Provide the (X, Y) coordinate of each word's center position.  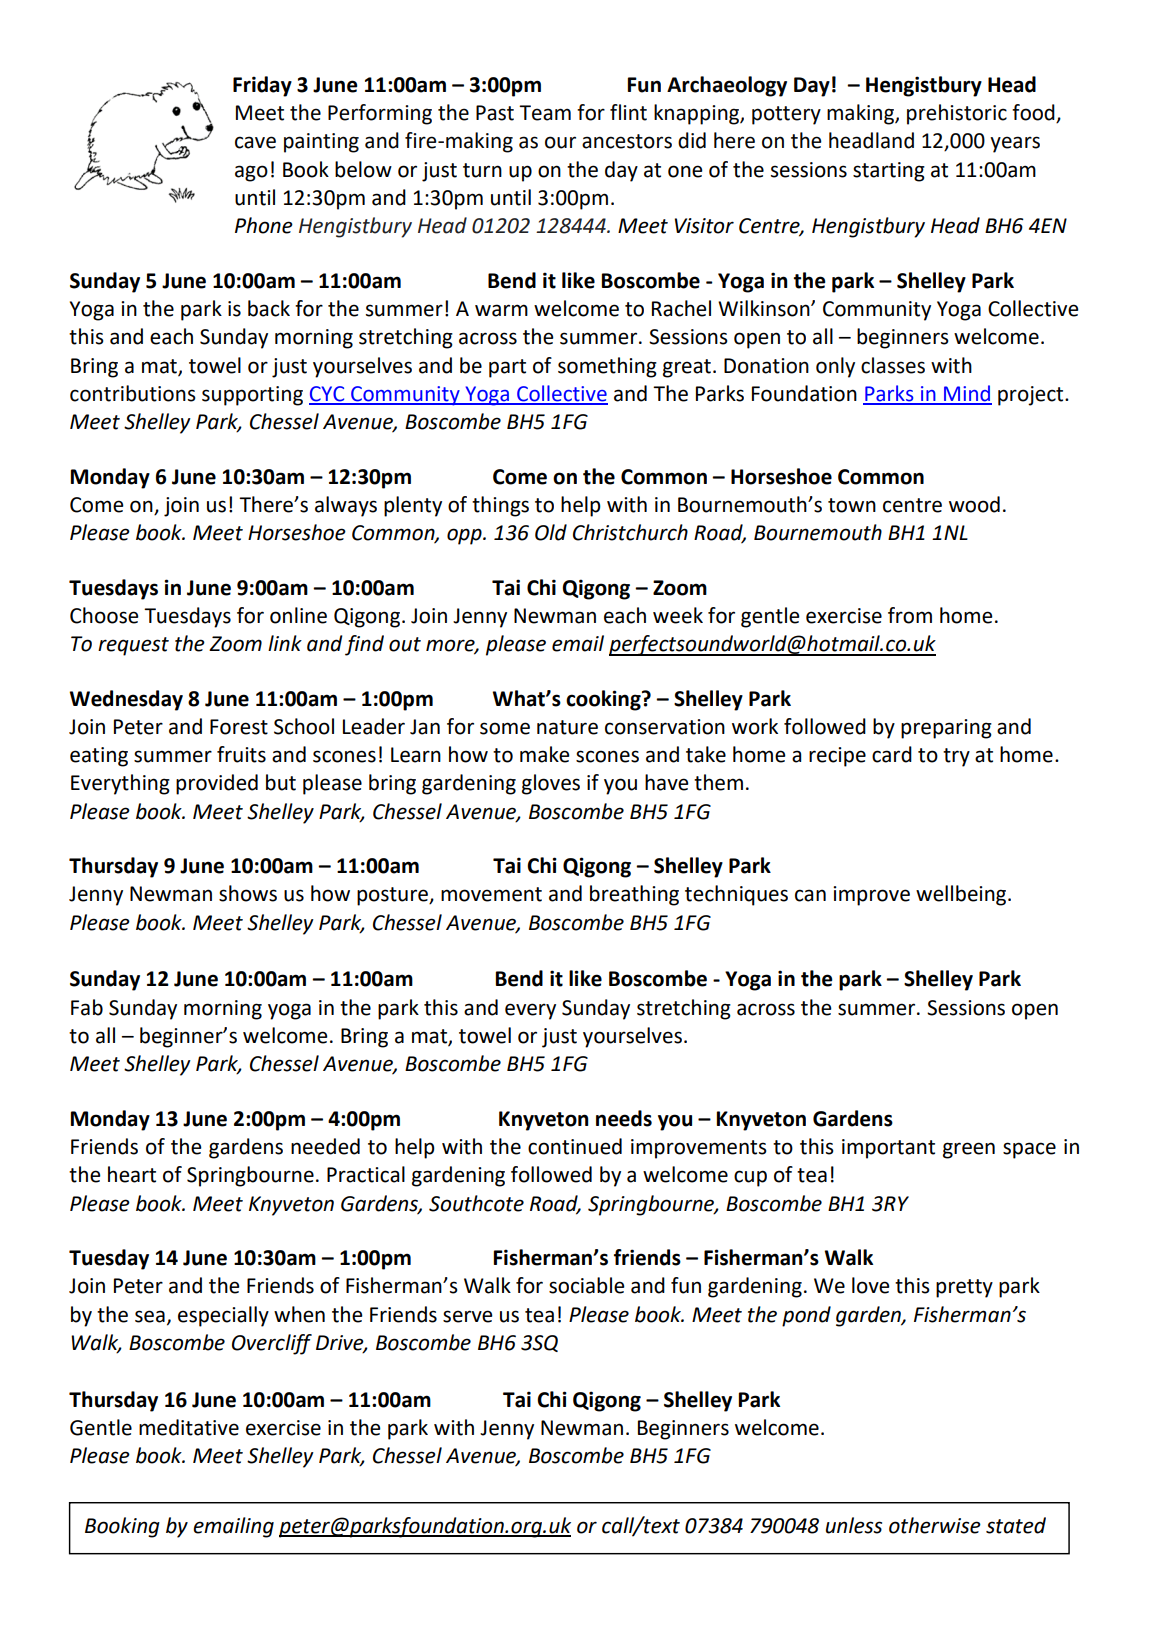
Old (551, 532)
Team (545, 113)
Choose (104, 615)
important (888, 1149)
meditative (189, 1427)
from (910, 615)
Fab (87, 1007)
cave (255, 142)
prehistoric (957, 114)
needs (624, 1118)
